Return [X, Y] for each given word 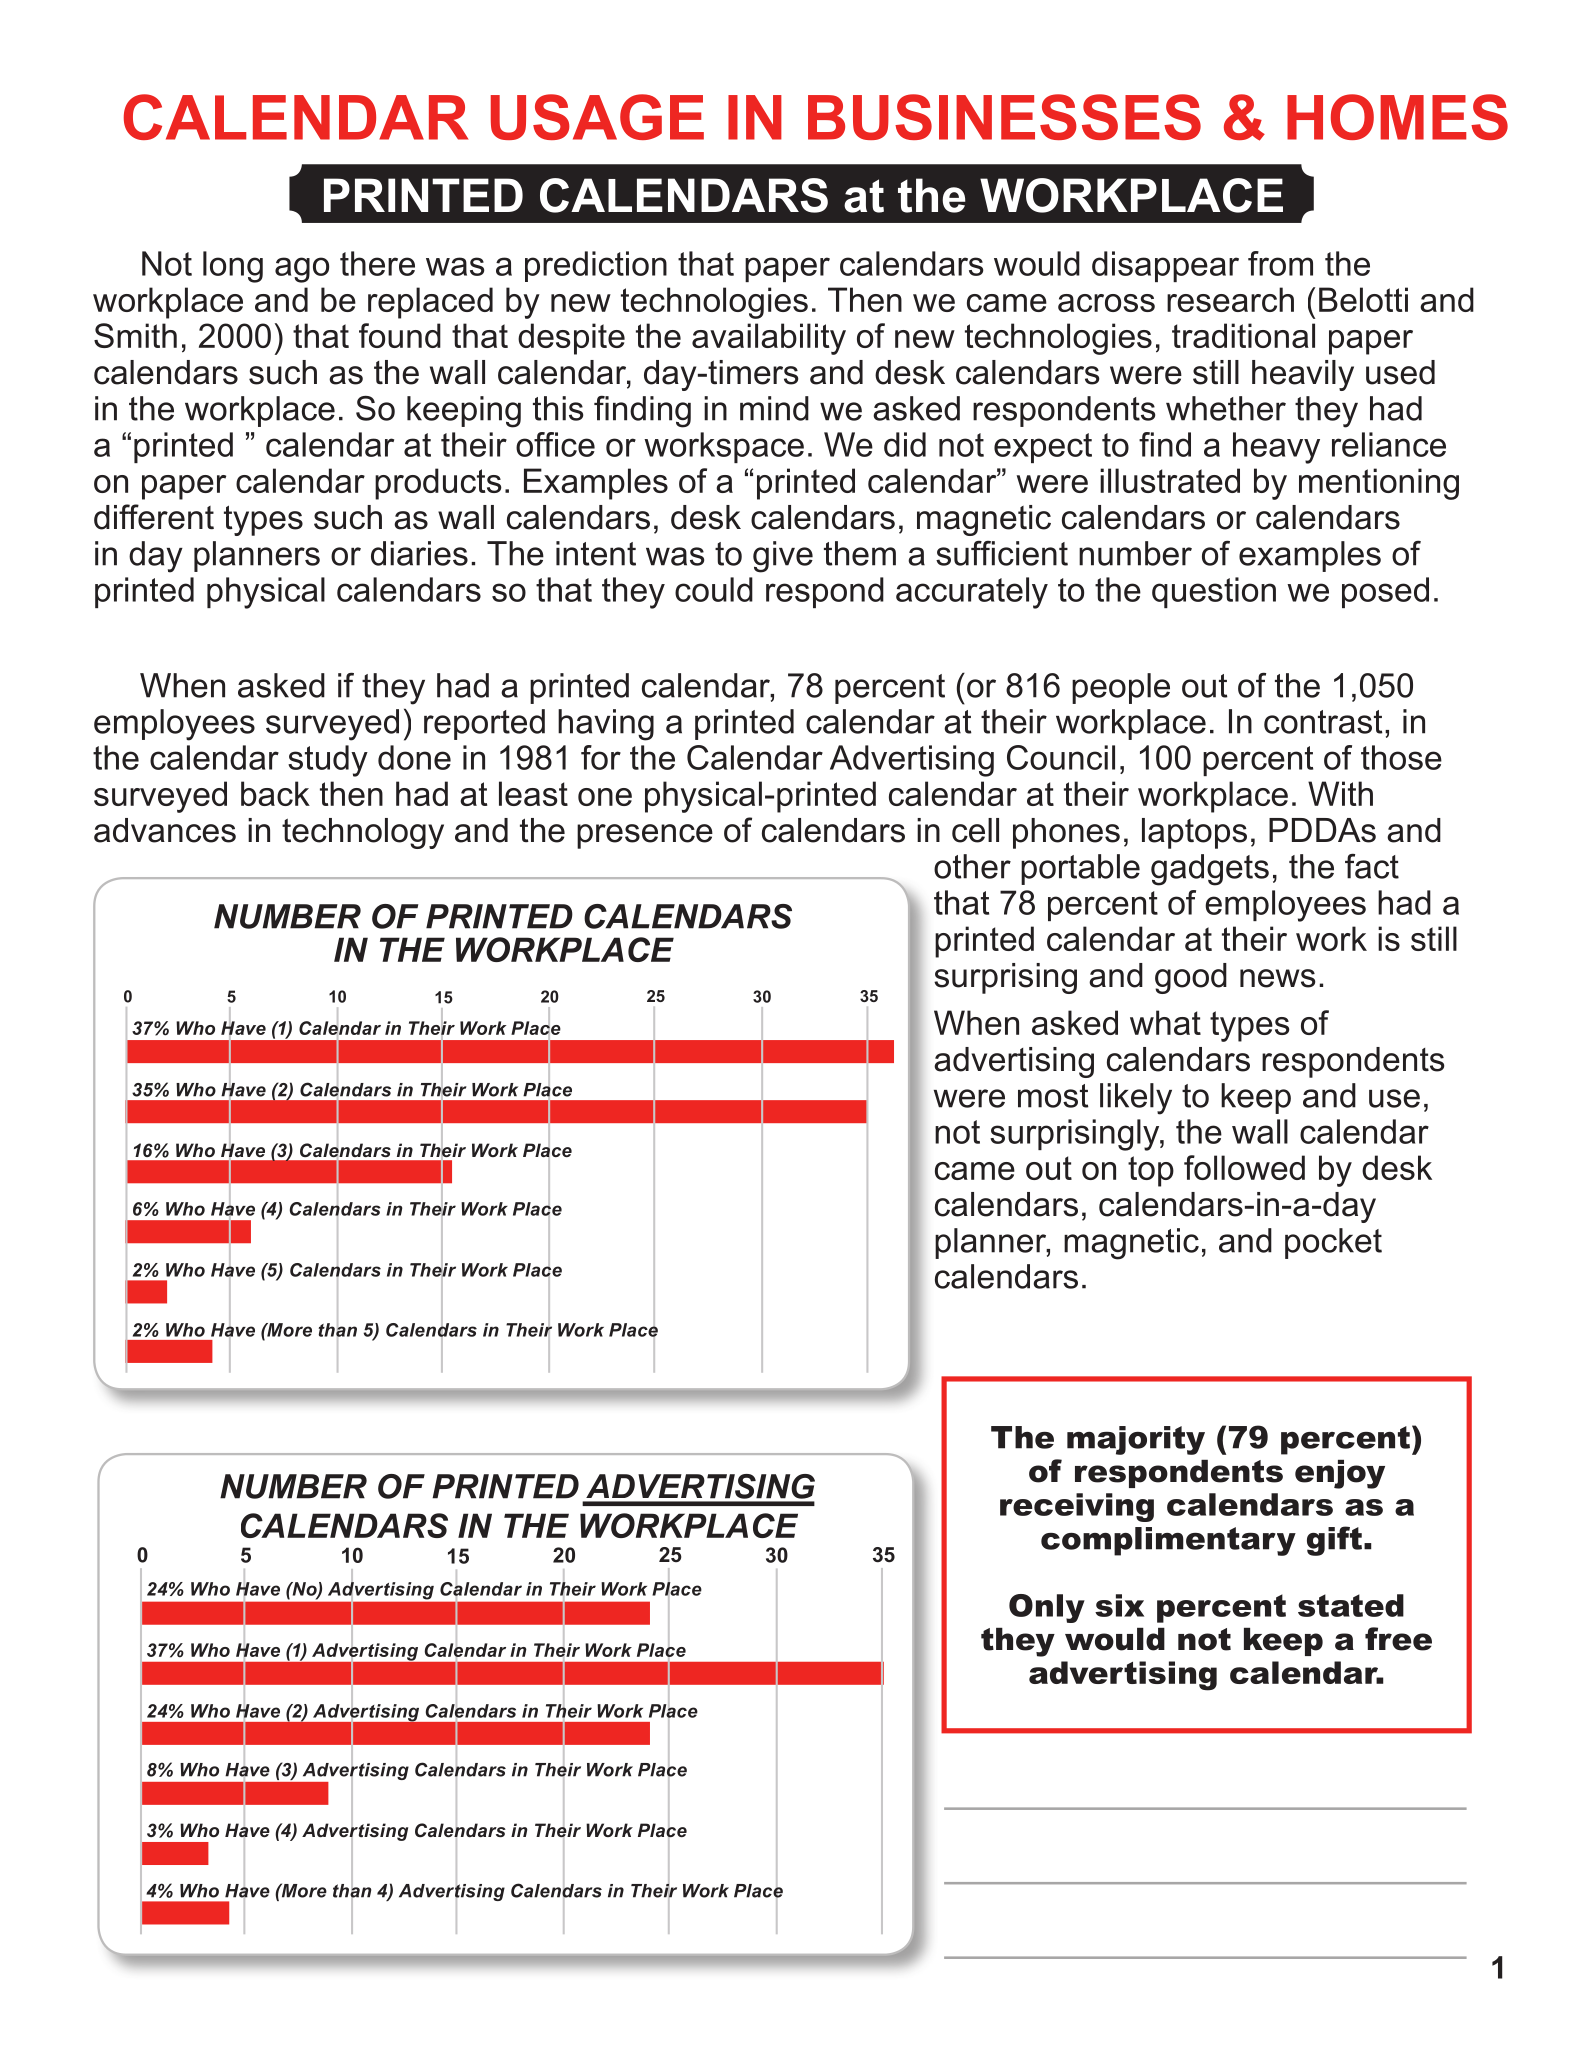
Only [1047, 1608]
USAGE [597, 117]
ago [302, 270]
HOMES [1397, 117]
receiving [1077, 1507]
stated [1351, 1605]
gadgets [1210, 870]
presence [645, 836]
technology [363, 833]
